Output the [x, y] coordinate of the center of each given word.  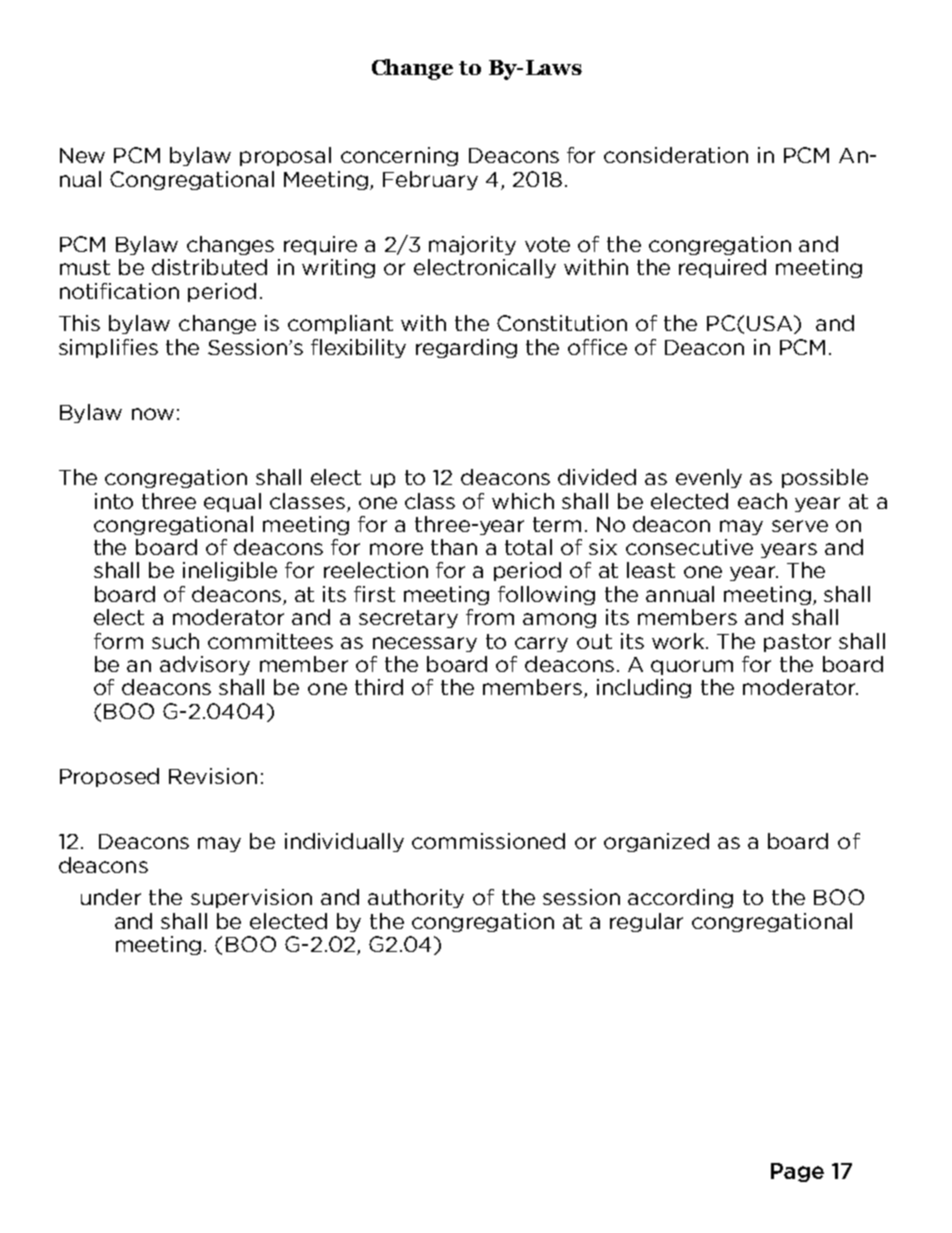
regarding [466, 348]
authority [416, 898]
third [379, 687]
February [430, 180]
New [82, 155]
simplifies [108, 348]
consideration [676, 155]
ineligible [230, 571]
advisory [205, 665]
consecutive [689, 547]
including [644, 688]
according [680, 898]
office [597, 347]
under [111, 897]
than [454, 547]
